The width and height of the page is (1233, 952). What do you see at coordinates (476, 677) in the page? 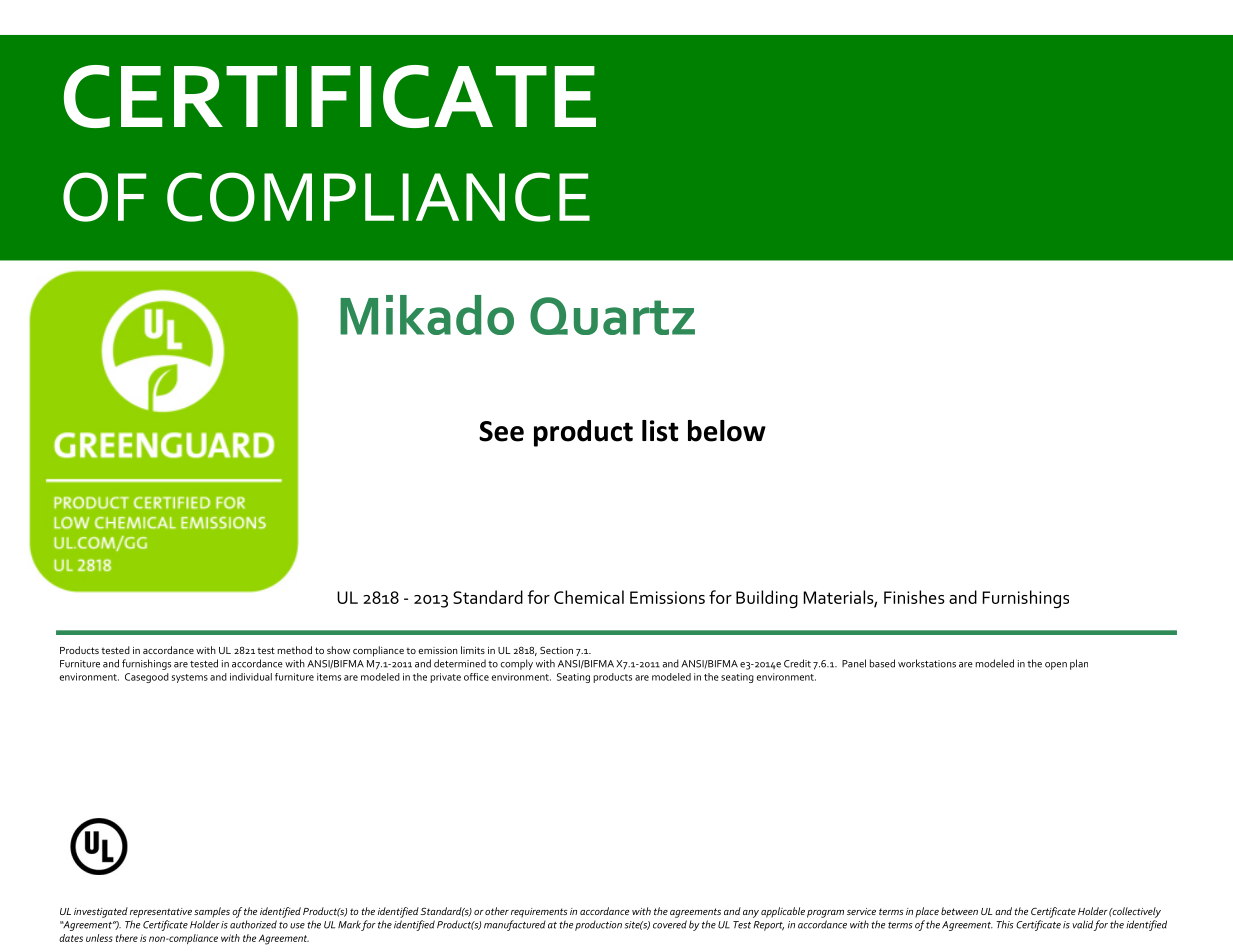
I see `office` at bounding box center [476, 677].
